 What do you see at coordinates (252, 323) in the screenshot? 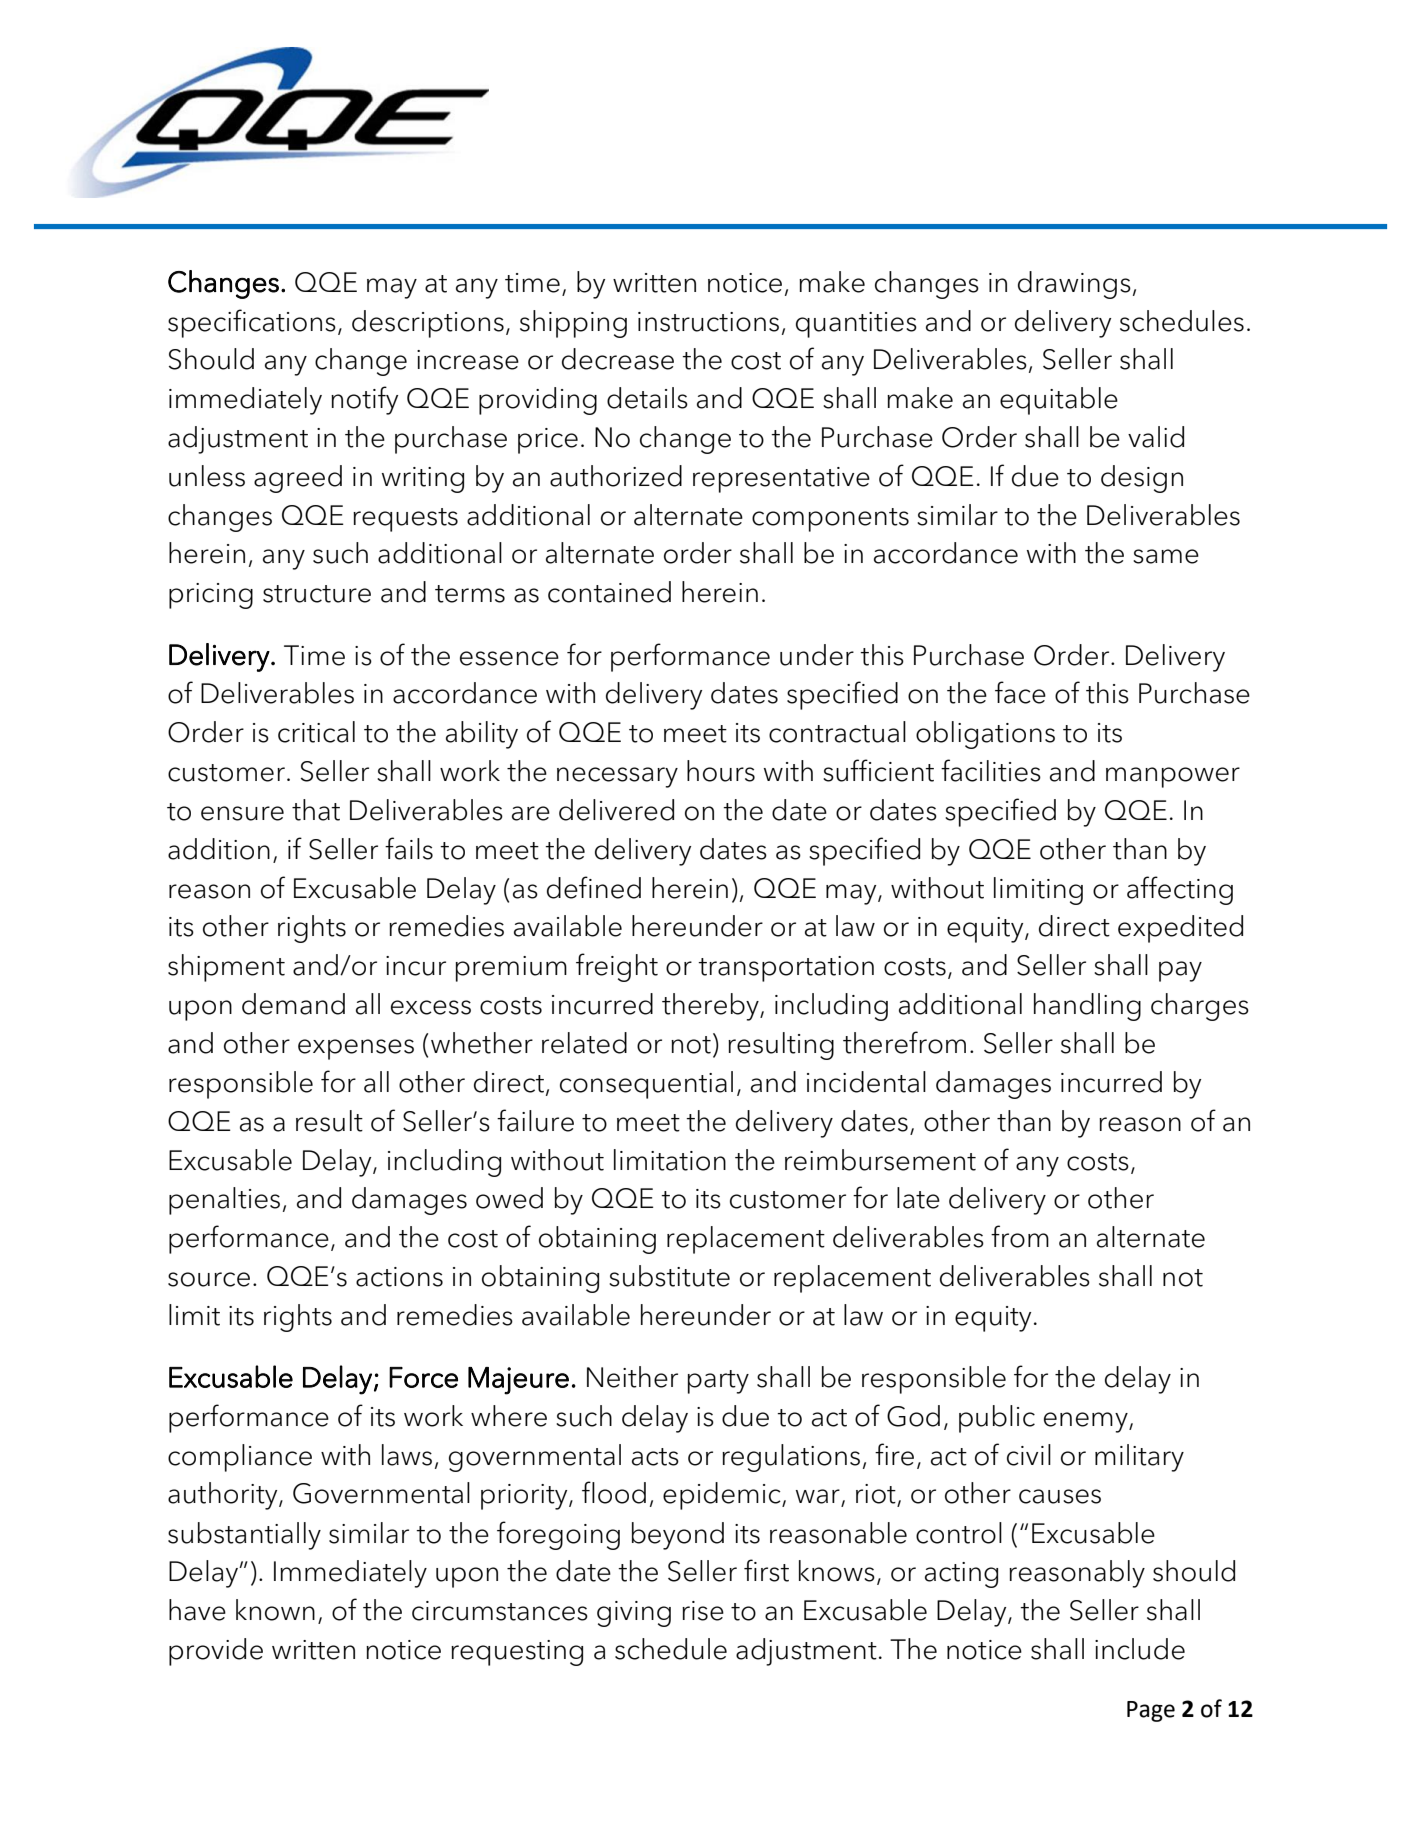
I see `specifications` at bounding box center [252, 323].
